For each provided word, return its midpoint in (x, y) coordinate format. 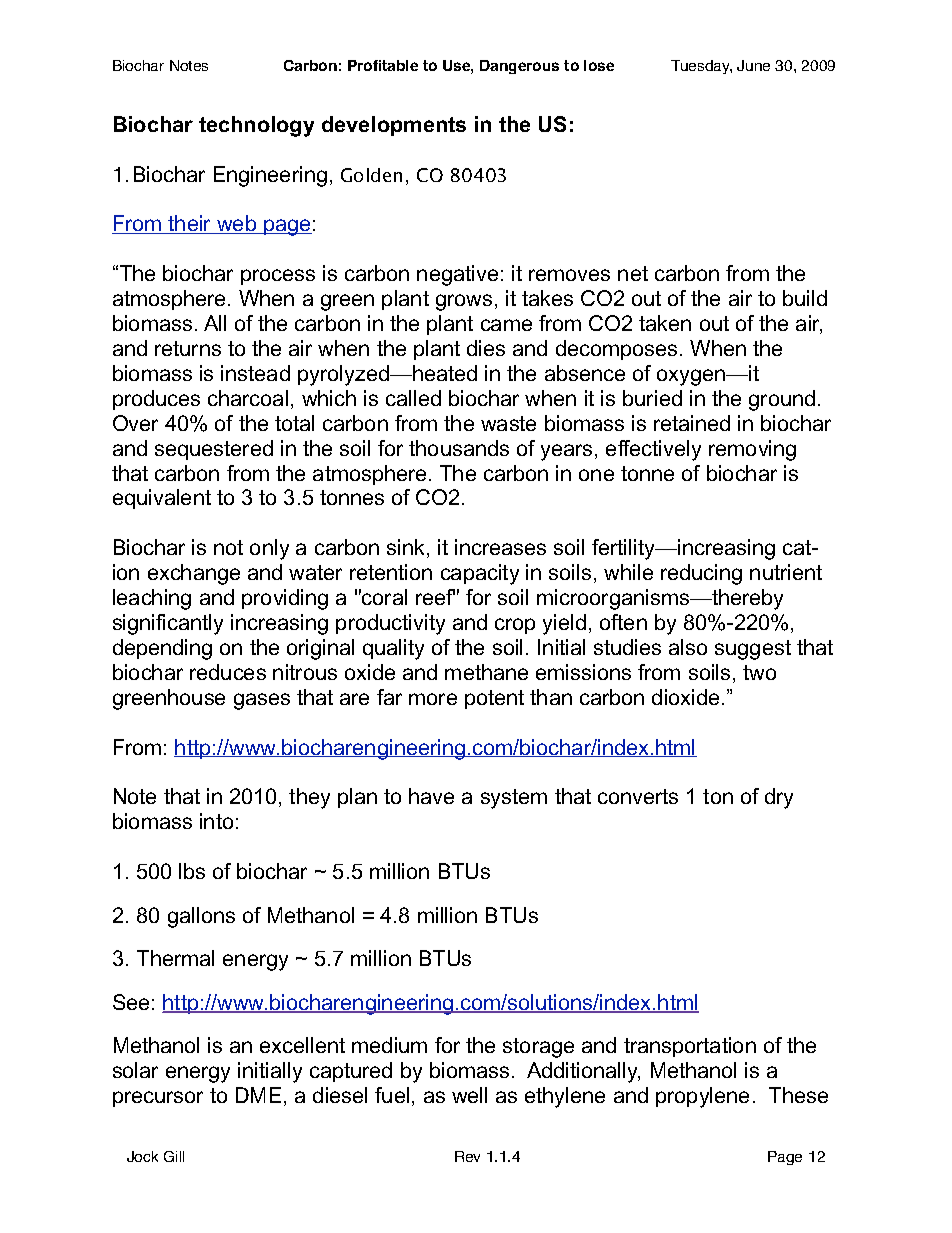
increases (500, 547)
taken (665, 323)
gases (262, 701)
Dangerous (519, 67)
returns (188, 348)
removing (752, 450)
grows (464, 302)
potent (494, 699)
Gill (174, 1156)
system (514, 799)
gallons (201, 917)
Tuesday (701, 67)
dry (779, 798)
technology (256, 126)
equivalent (162, 499)
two (759, 672)
